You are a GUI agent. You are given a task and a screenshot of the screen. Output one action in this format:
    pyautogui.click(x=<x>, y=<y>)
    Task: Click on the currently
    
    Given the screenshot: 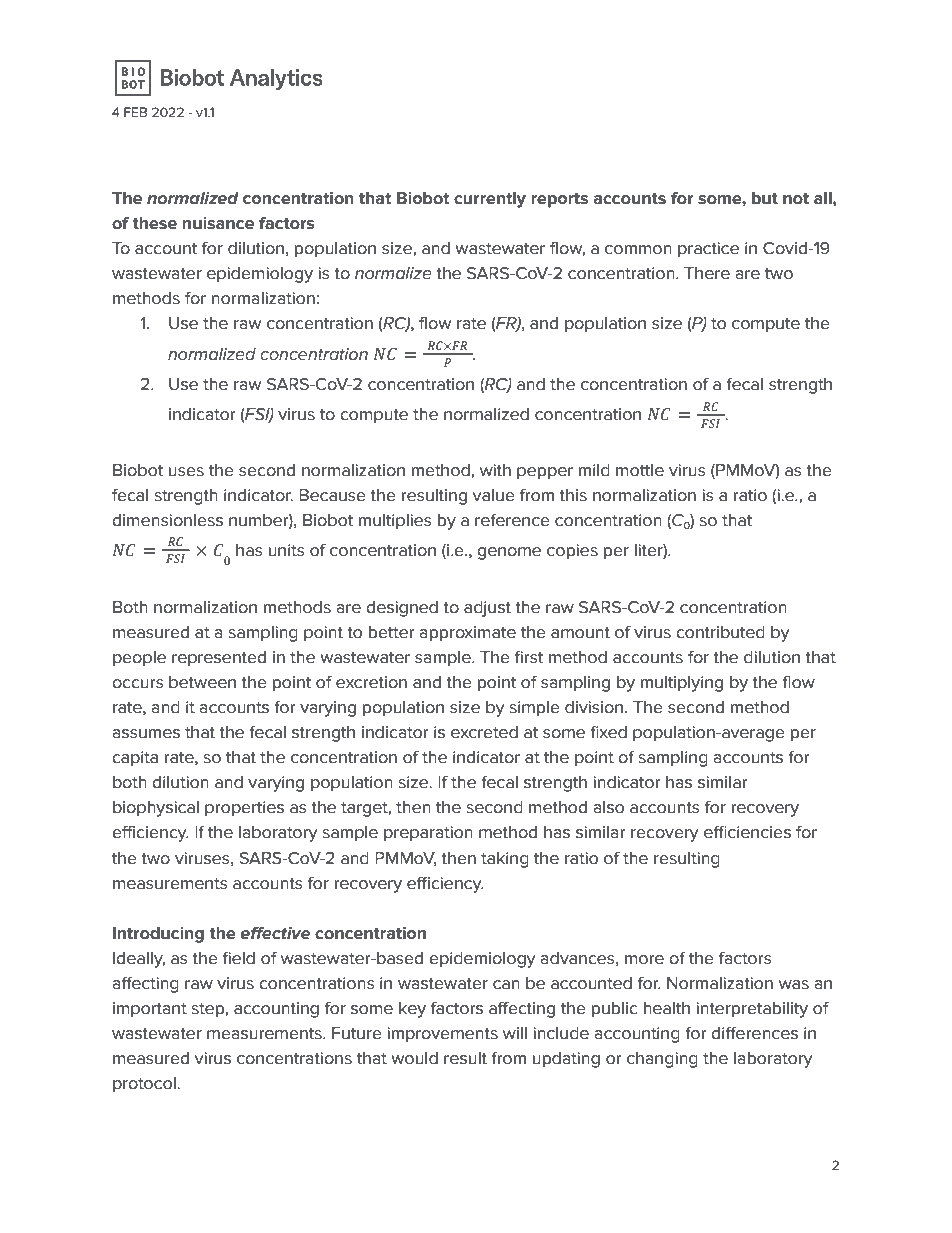 What is the action you would take?
    pyautogui.click(x=490, y=200)
